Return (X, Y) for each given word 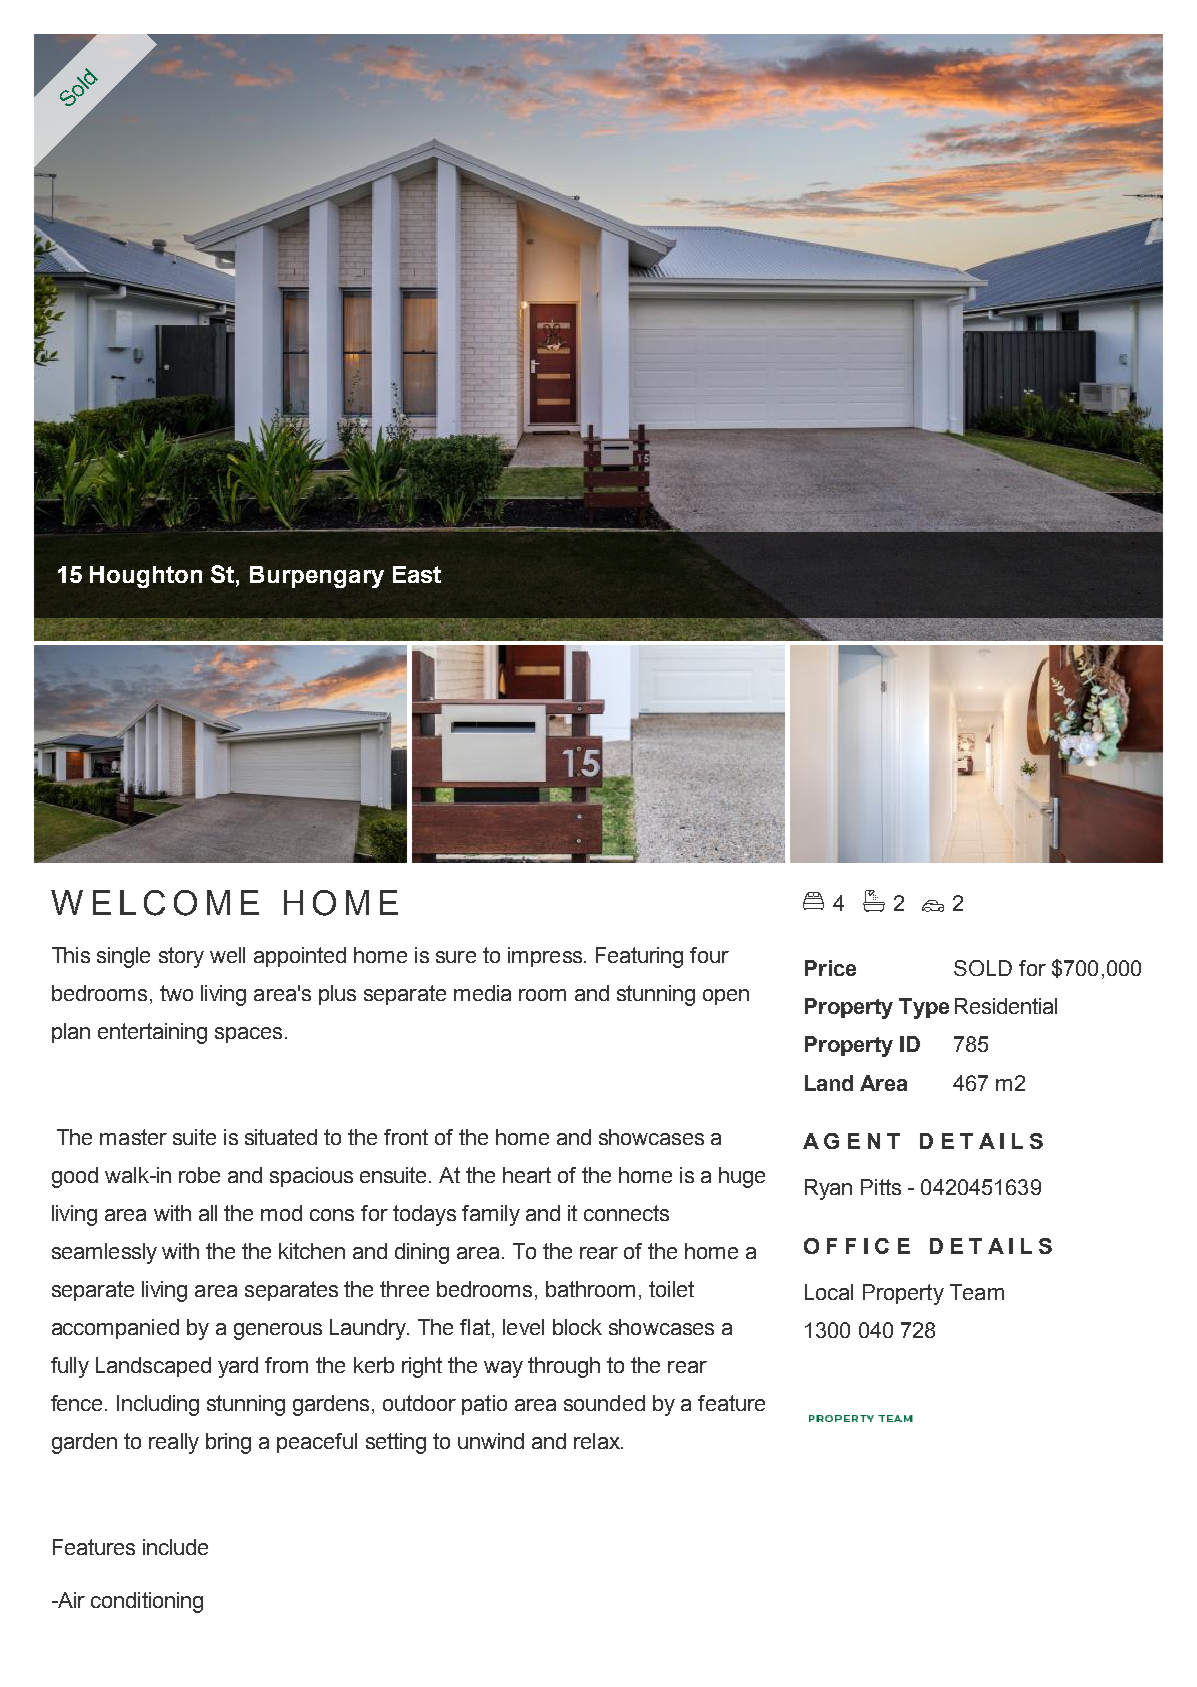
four (709, 955)
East (417, 574)
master (133, 1137)
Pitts (881, 1187)
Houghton (146, 577)
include (175, 1547)
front (406, 1137)
